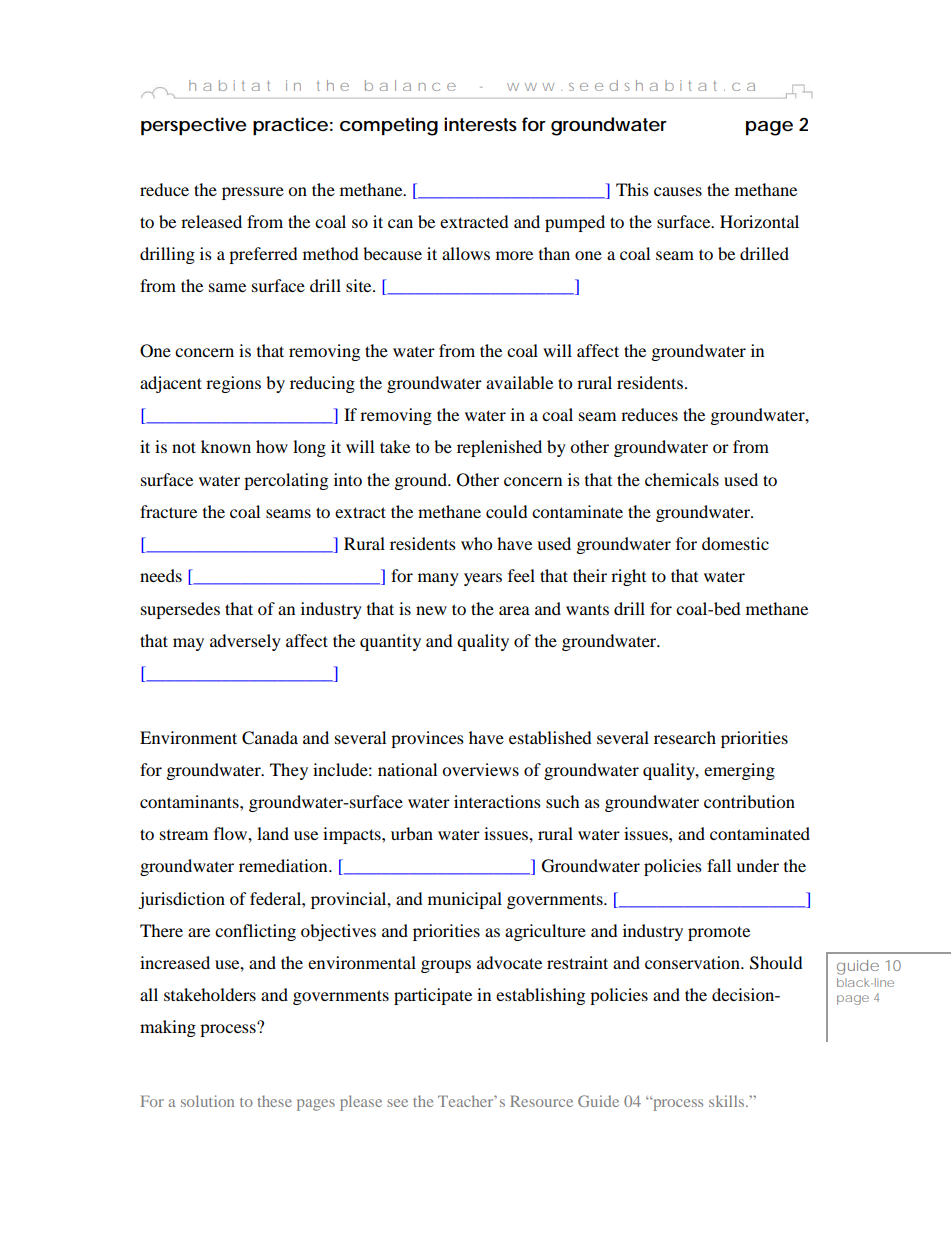  Describe the element at coordinates (207, 1101) in the page. I see `solution` at that location.
